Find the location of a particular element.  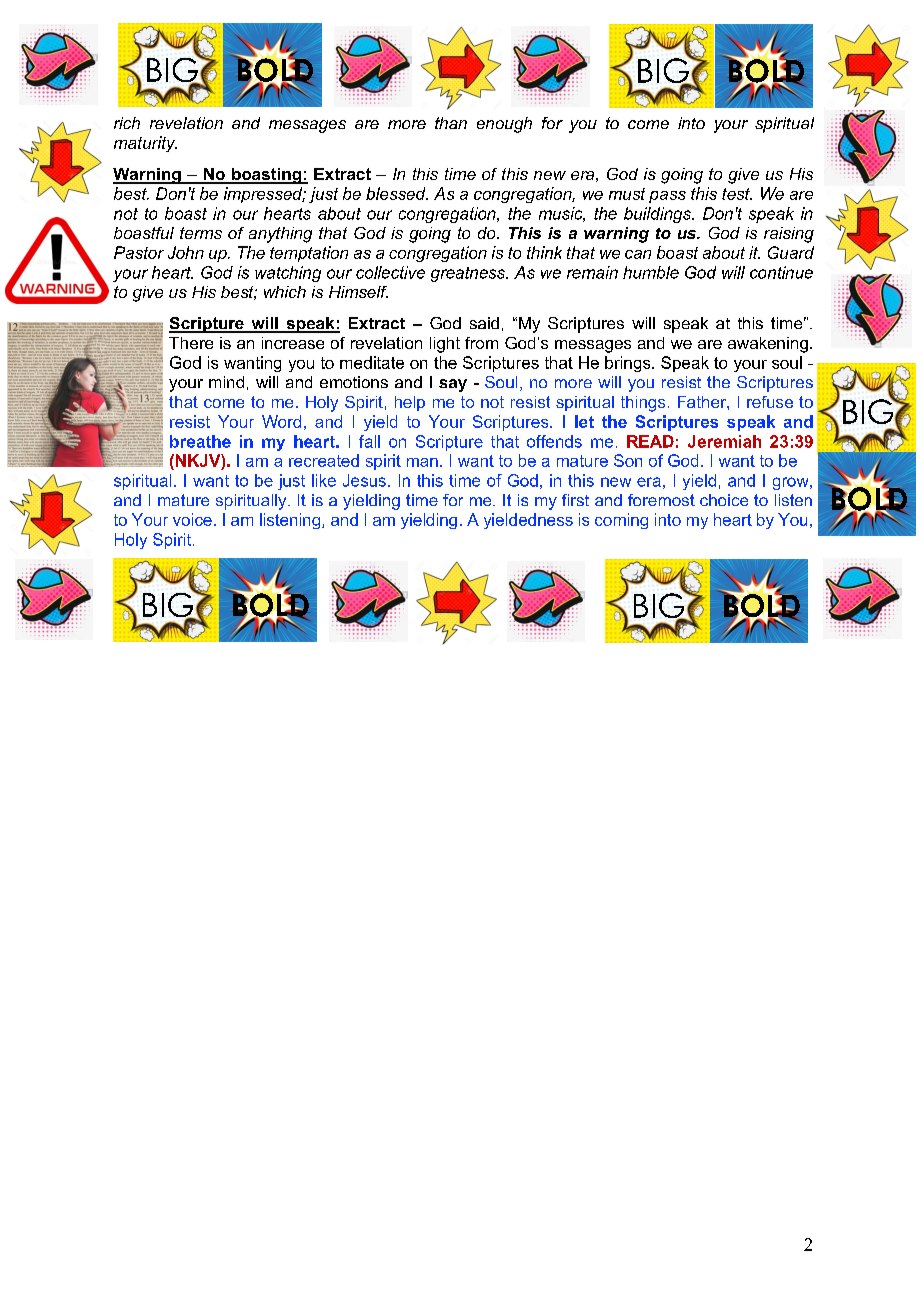

awakening is located at coordinates (768, 345).
